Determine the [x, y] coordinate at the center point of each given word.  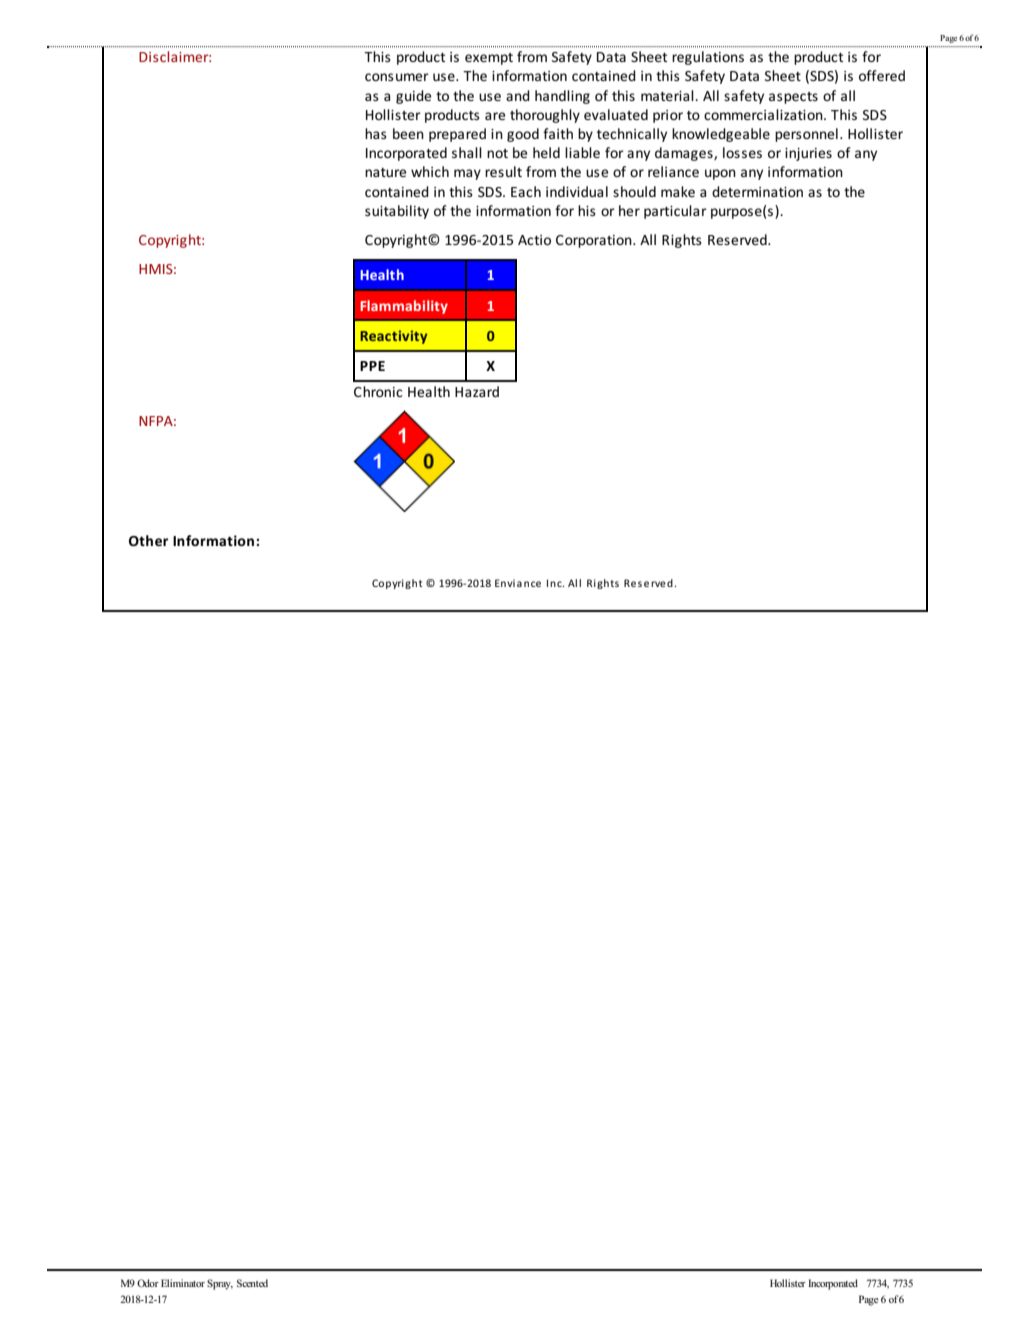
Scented [252, 1283]
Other [148, 540]
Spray [220, 1284]
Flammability [404, 307]
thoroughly [545, 116]
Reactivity [393, 337]
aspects [793, 98]
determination [757, 191]
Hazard [477, 391]
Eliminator [183, 1283]
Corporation [595, 241]
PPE [372, 366]
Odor [148, 1283]
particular [675, 212]
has [376, 133]
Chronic [378, 391]
